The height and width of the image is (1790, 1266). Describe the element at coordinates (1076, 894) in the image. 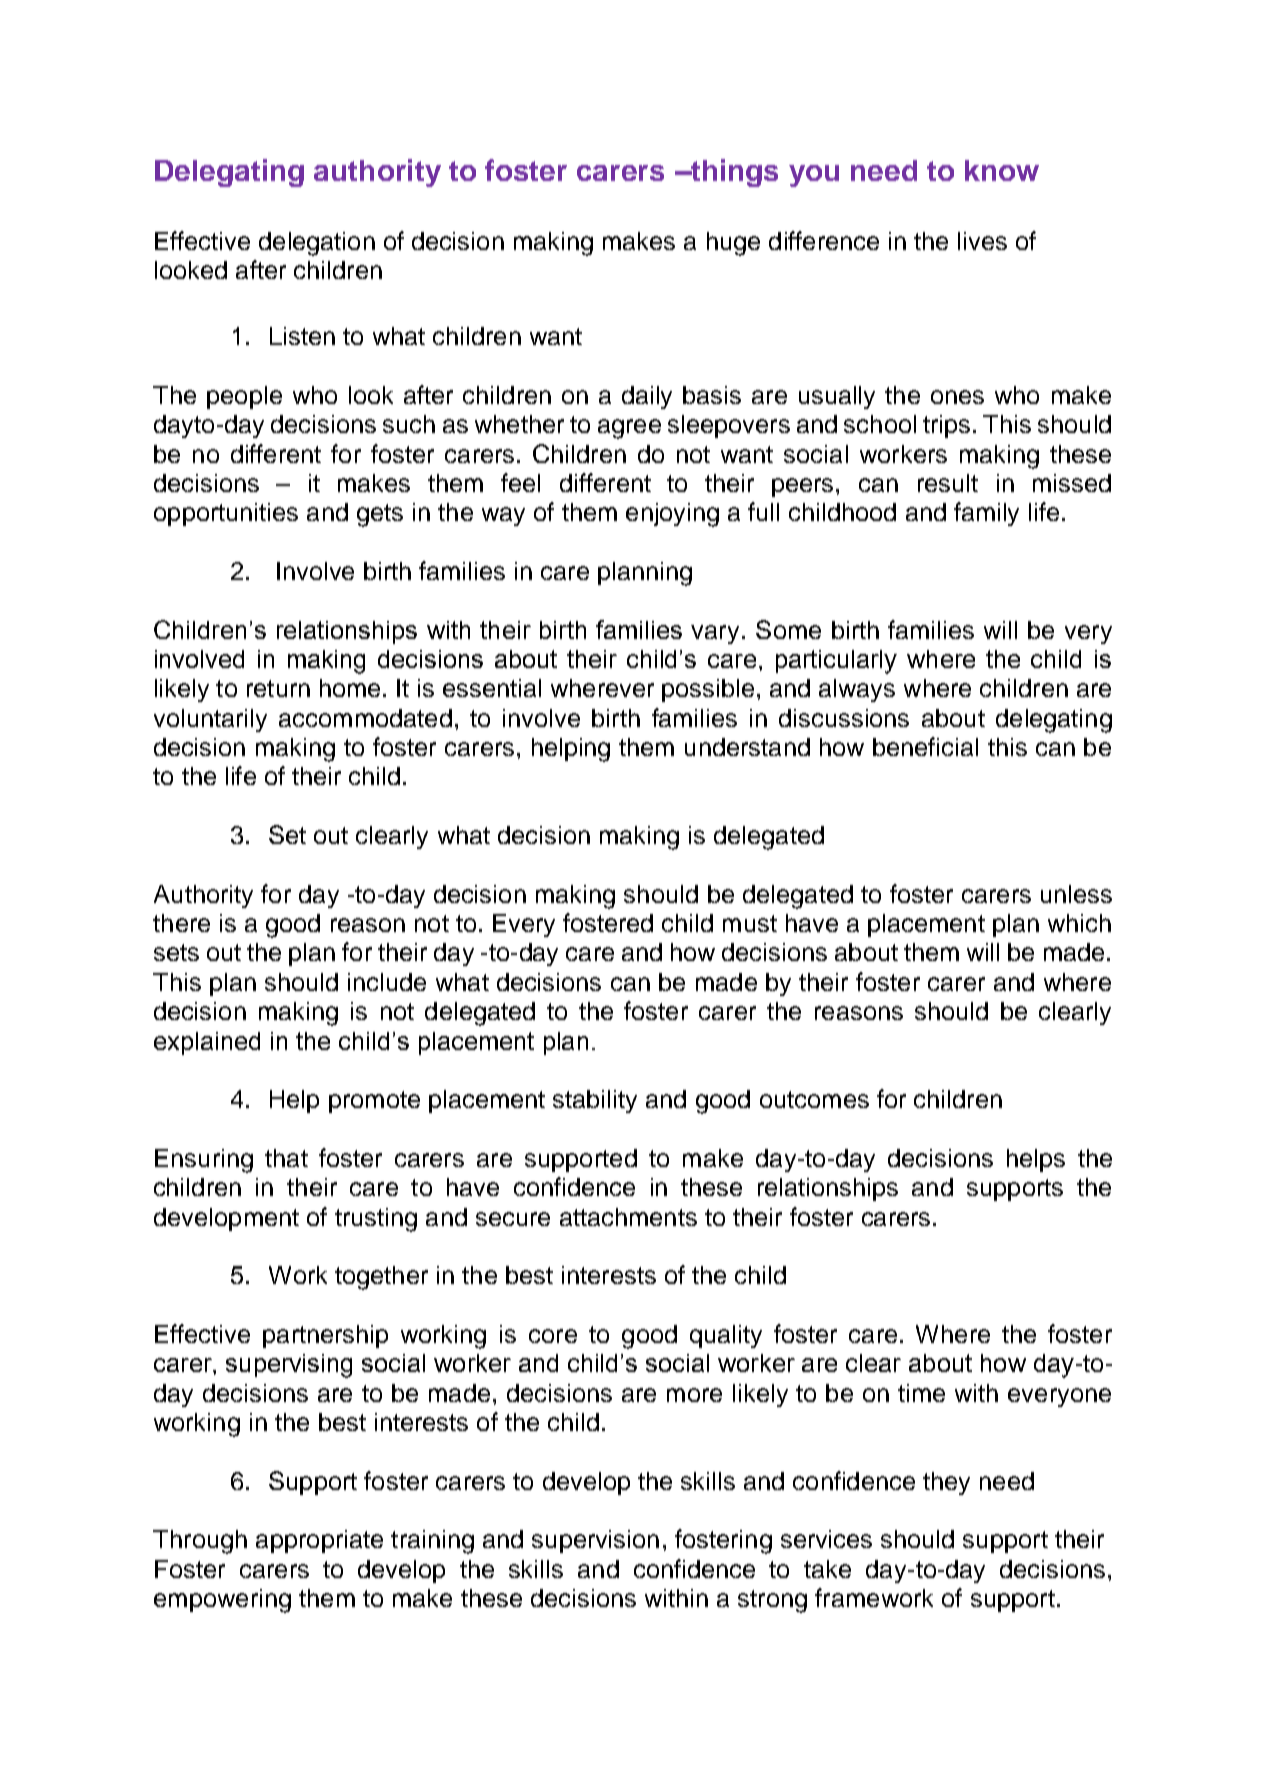

I see `unless` at that location.
